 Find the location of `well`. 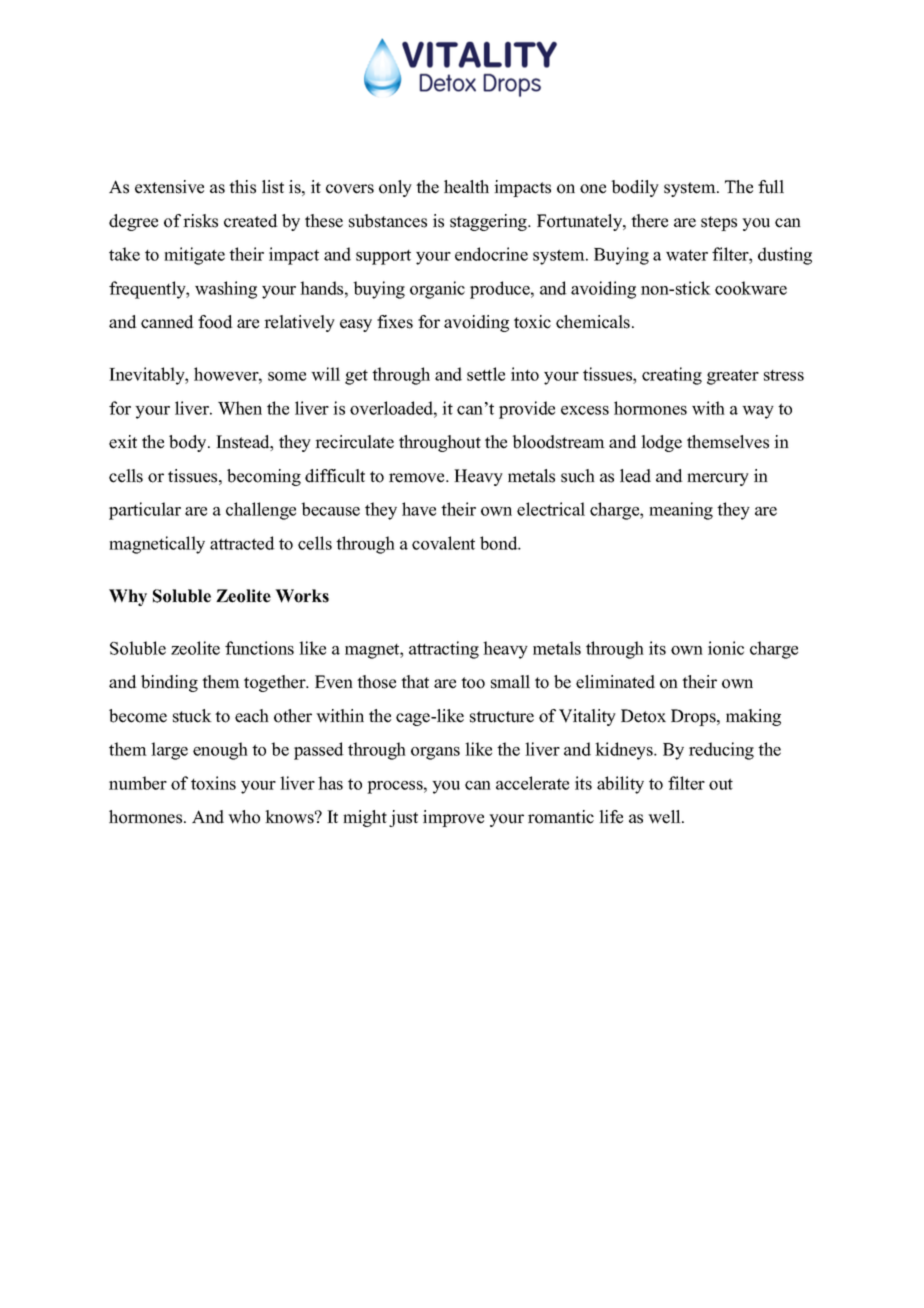

well is located at coordinates (665, 817).
